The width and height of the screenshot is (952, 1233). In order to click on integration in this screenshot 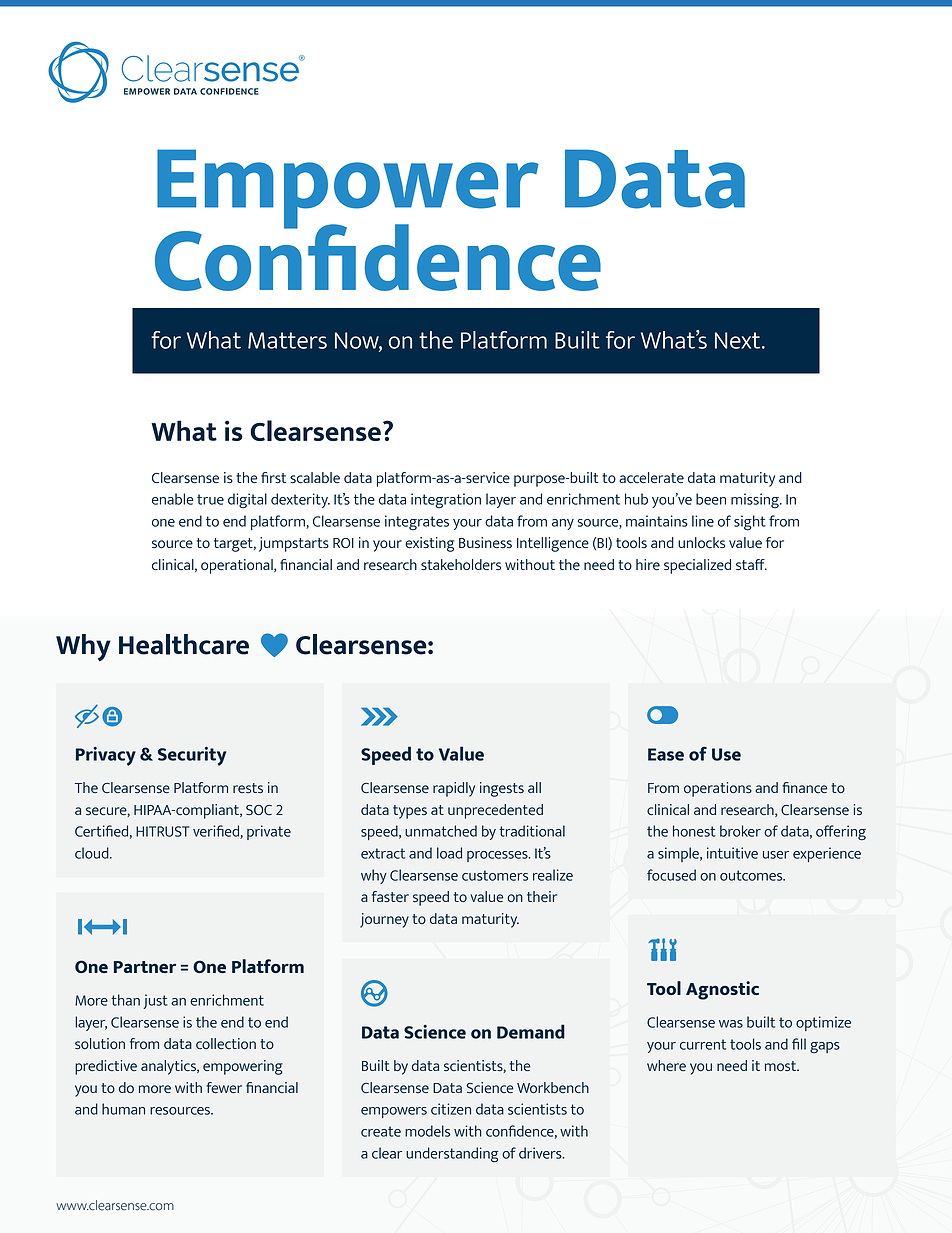, I will do `click(446, 501)`.
